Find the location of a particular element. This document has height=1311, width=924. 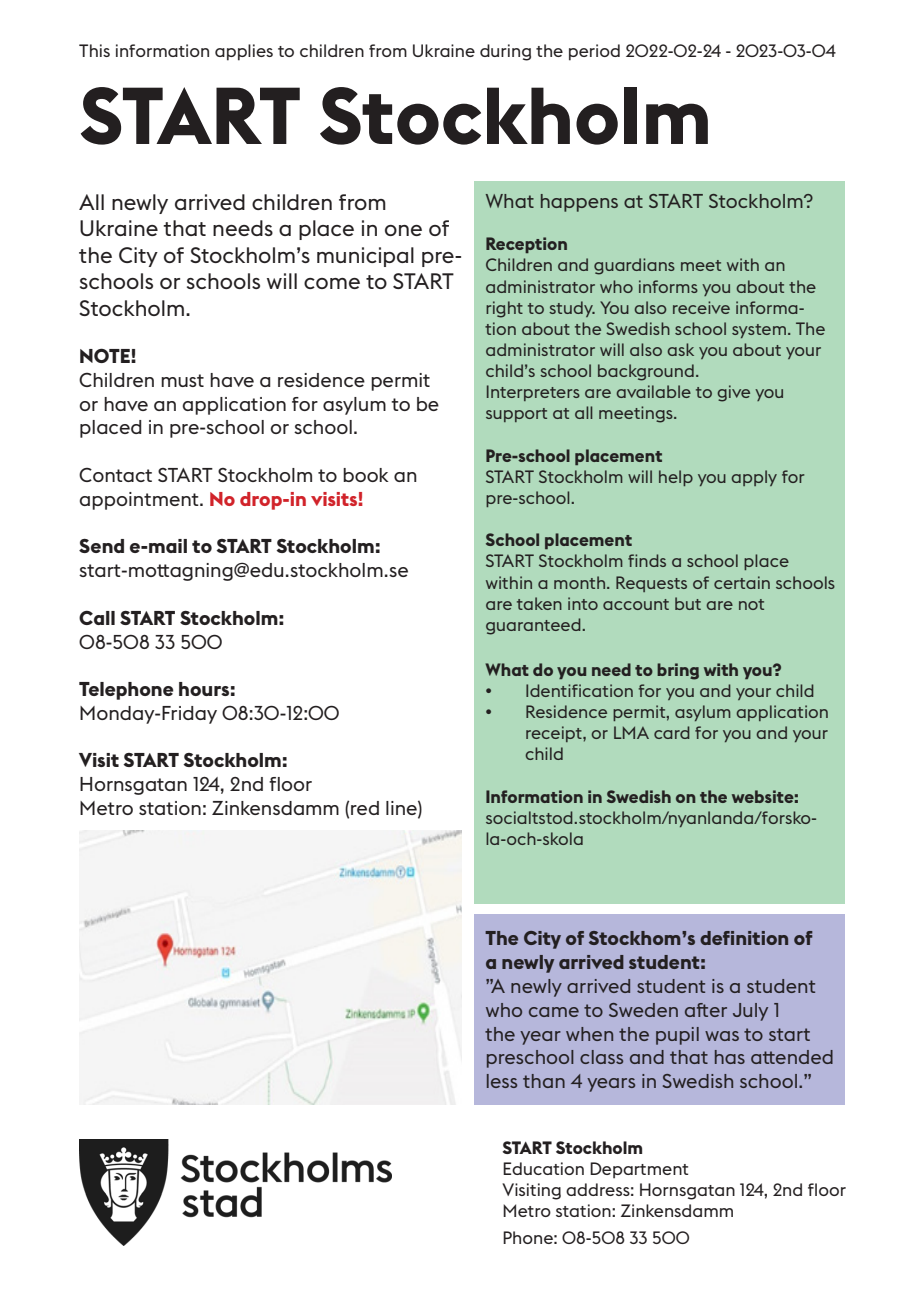

Department is located at coordinates (639, 1170).
